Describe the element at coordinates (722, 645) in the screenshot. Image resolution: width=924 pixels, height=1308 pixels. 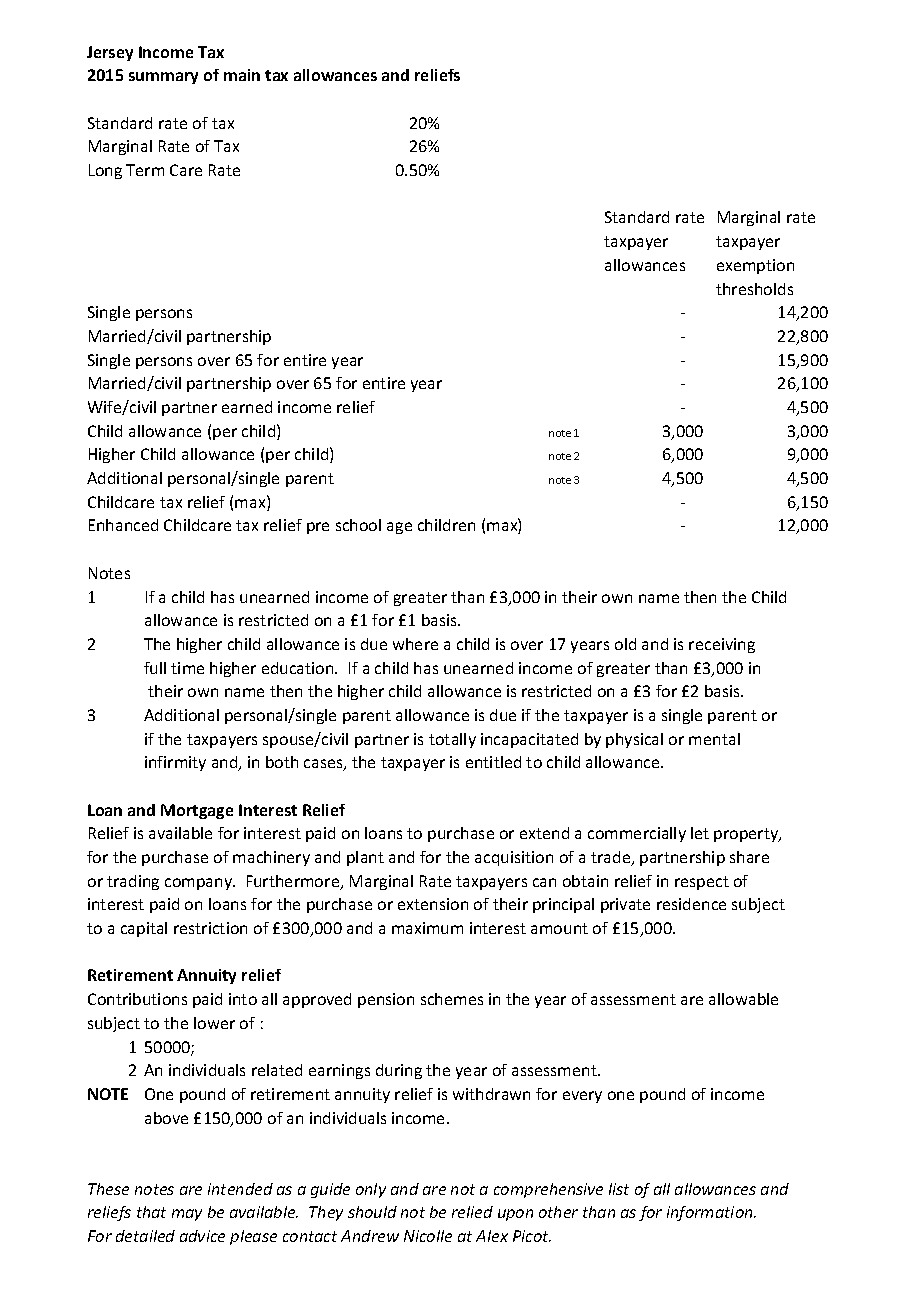
I see `receiving` at that location.
